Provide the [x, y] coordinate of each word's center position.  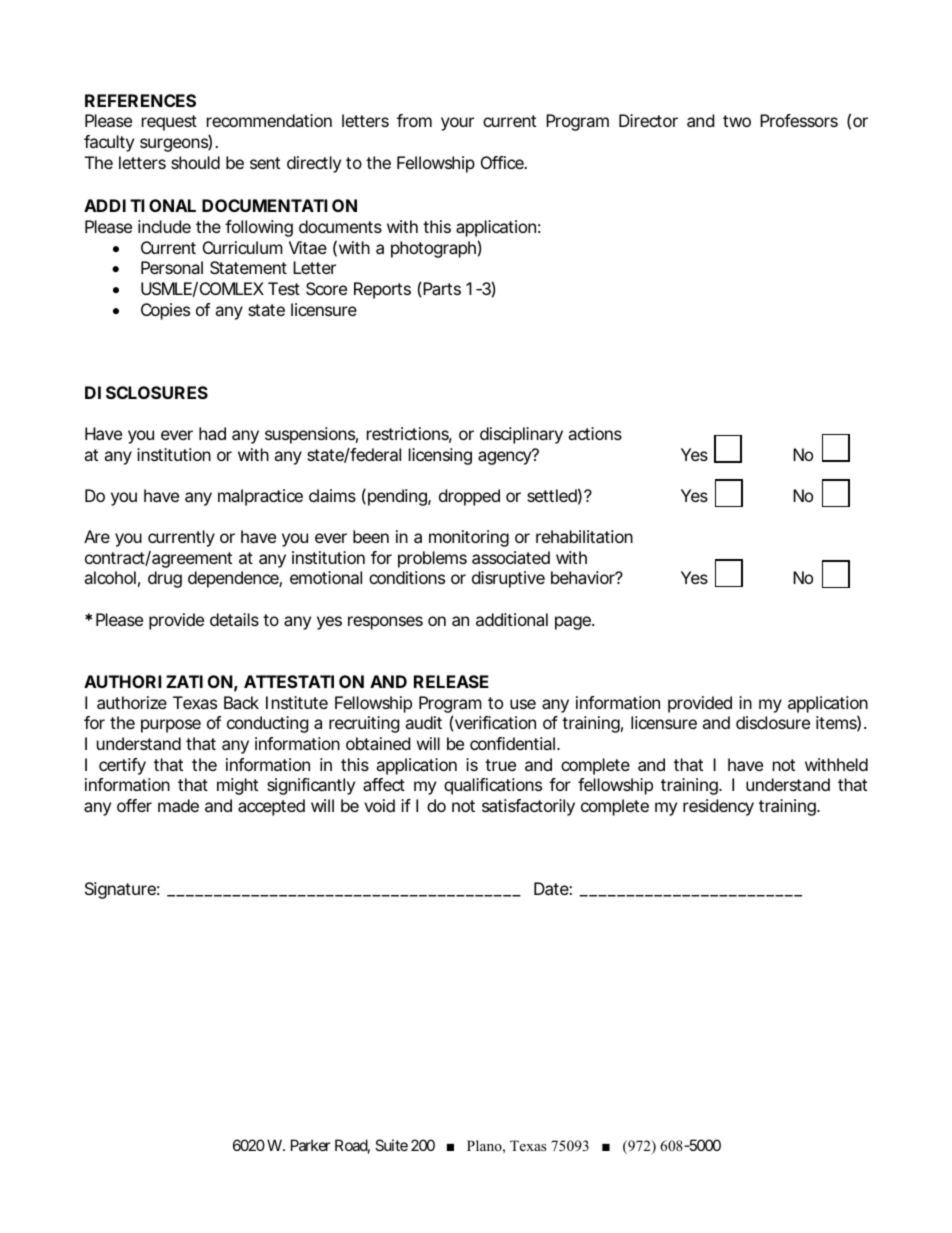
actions [595, 433]
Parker [311, 1145]
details [234, 619]
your [457, 124]
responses [385, 623]
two [737, 121]
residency [718, 807]
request [169, 123]
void [379, 805]
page [574, 623]
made [178, 805]
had [212, 433]
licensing [440, 456]
